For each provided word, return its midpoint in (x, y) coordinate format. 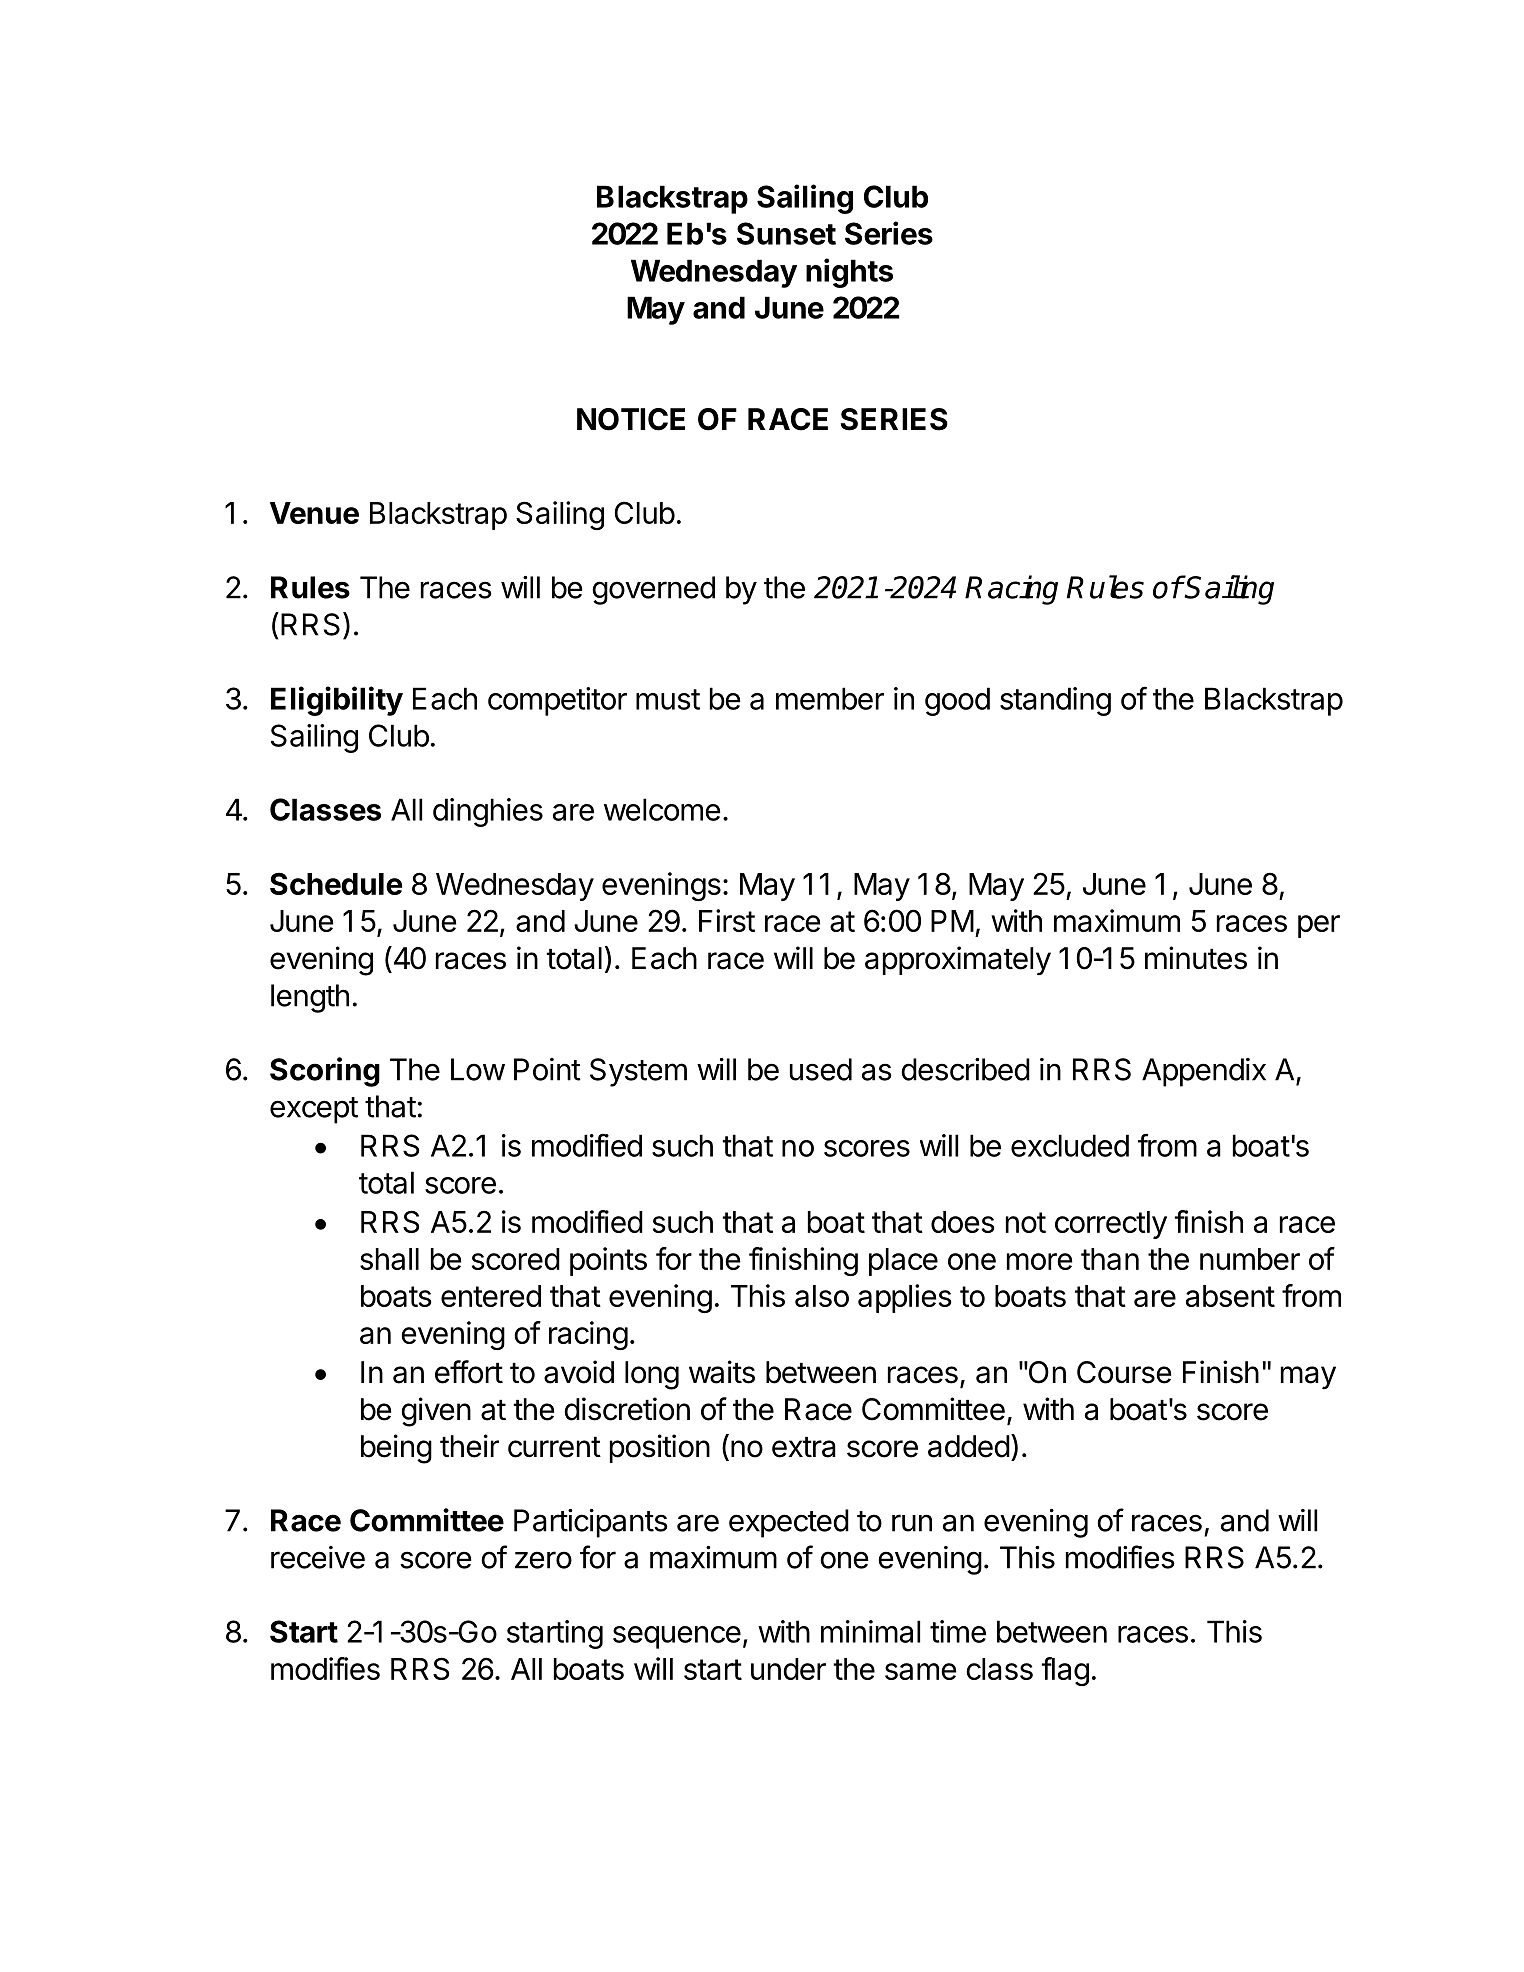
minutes (1196, 958)
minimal (870, 1631)
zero (543, 1560)
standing (1055, 701)
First (727, 920)
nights (849, 273)
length (310, 998)
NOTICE (631, 419)
